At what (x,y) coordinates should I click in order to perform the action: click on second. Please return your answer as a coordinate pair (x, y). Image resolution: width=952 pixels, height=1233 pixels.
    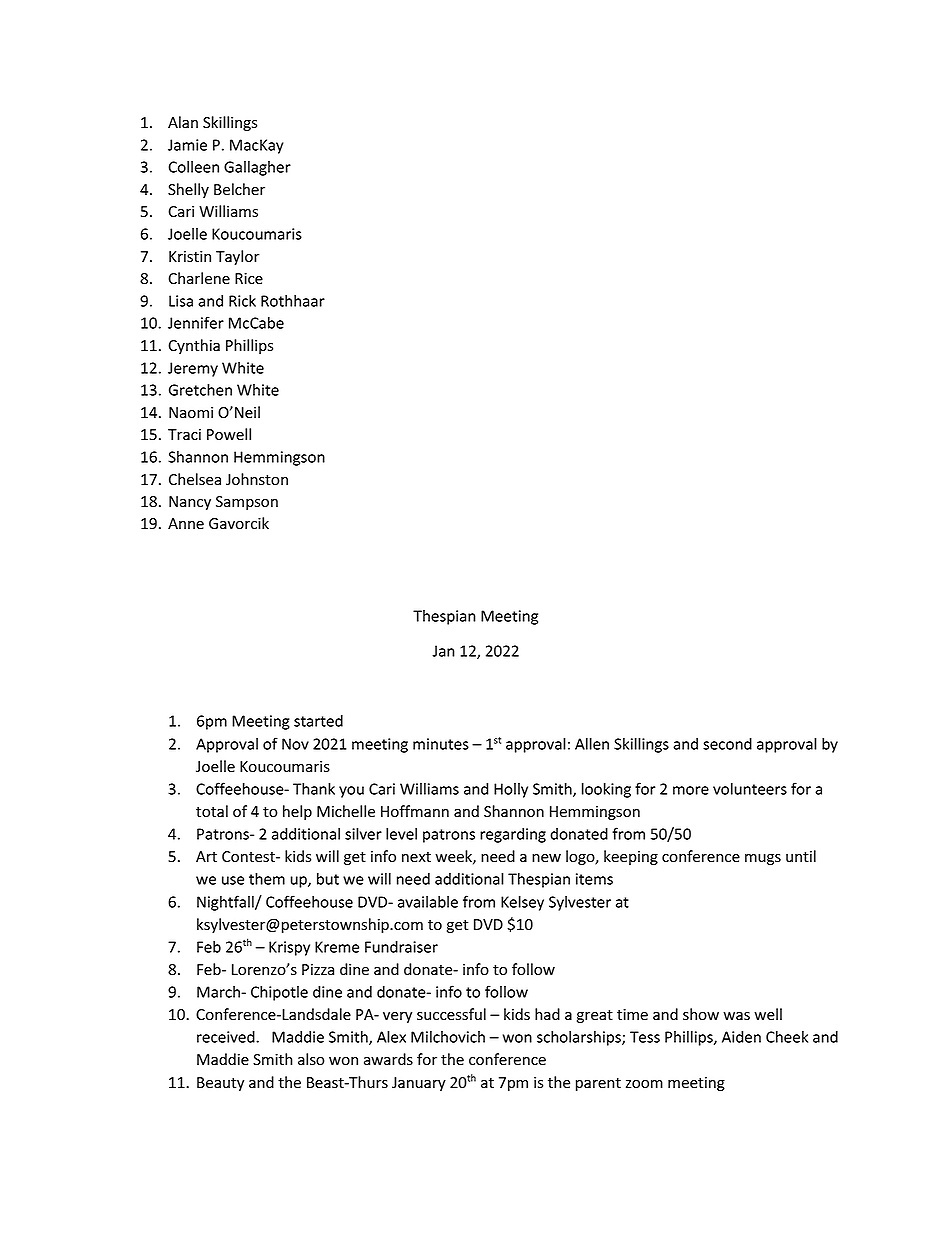
    Looking at the image, I should click on (727, 744).
